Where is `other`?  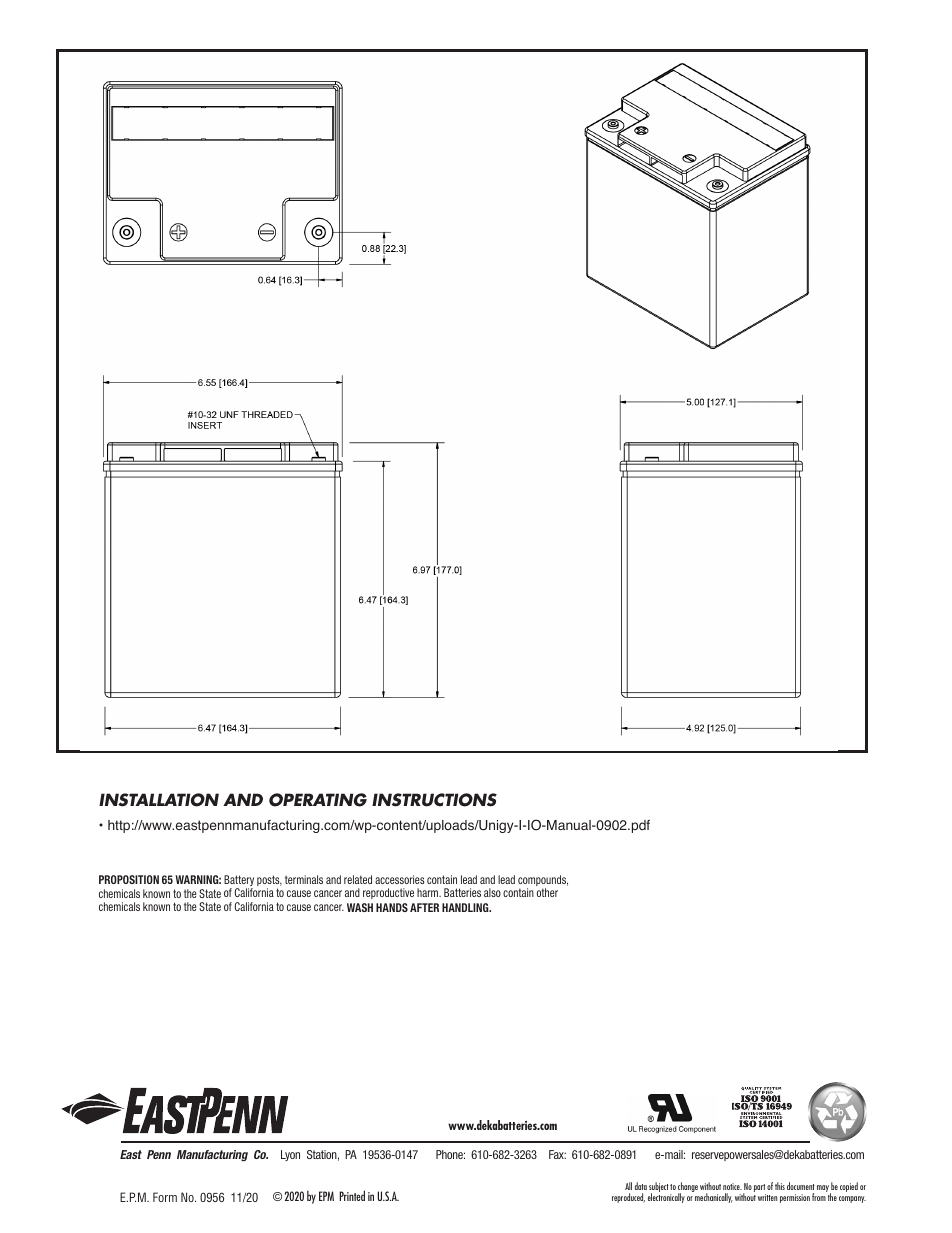 other is located at coordinates (547, 892).
